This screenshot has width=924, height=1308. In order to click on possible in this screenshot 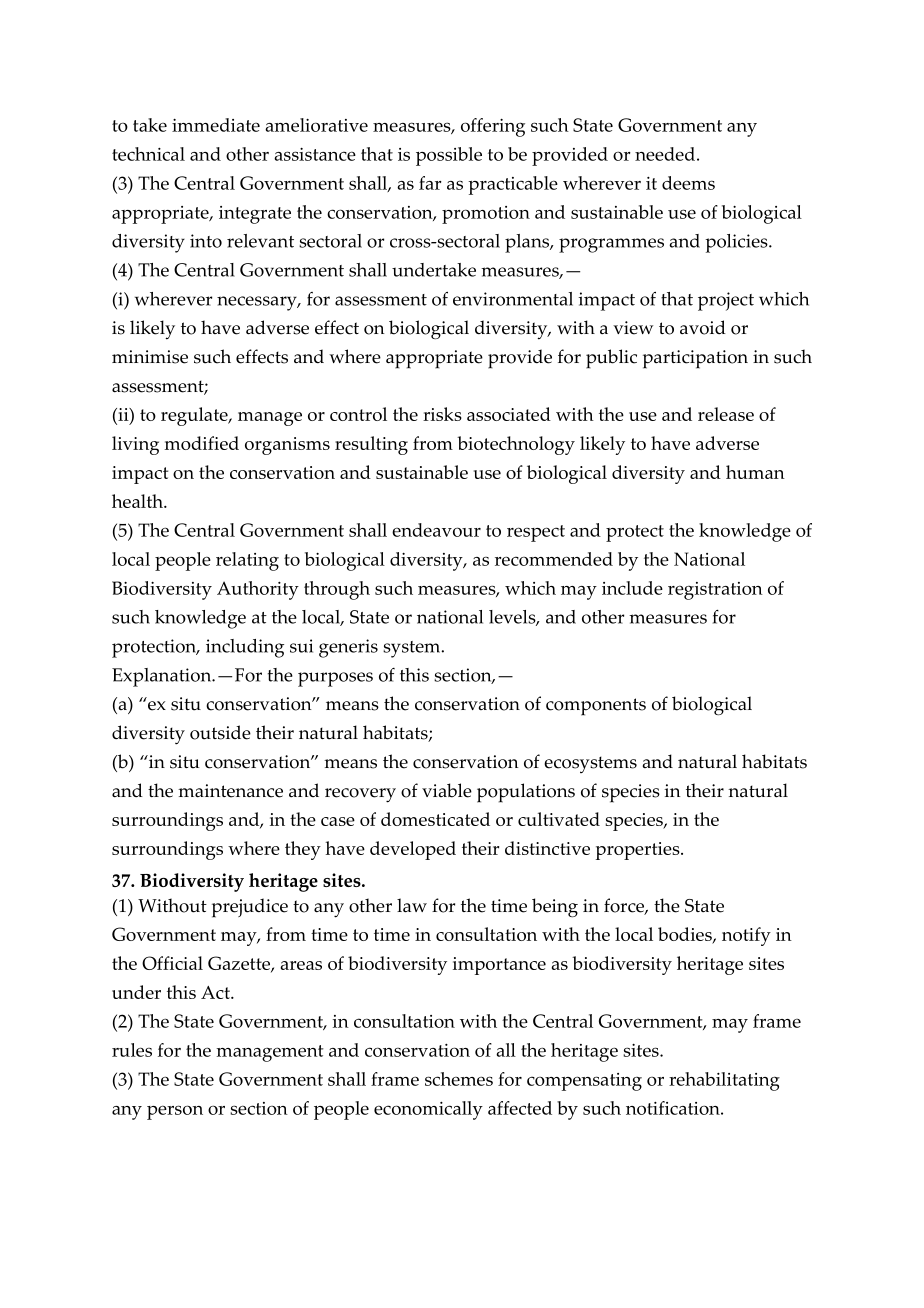, I will do `click(449, 156)`.
